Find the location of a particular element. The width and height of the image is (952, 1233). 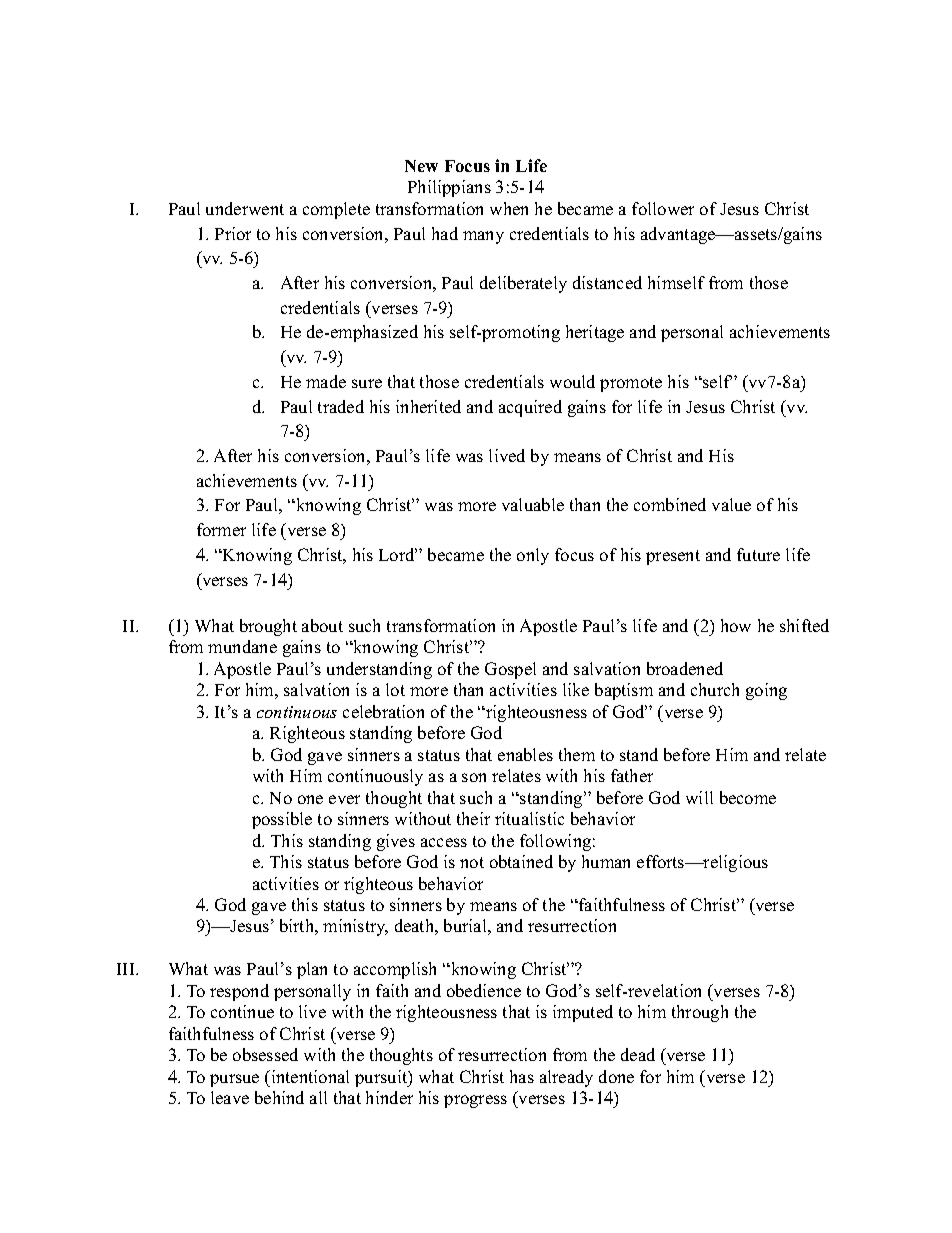

underwent is located at coordinates (245, 208).
